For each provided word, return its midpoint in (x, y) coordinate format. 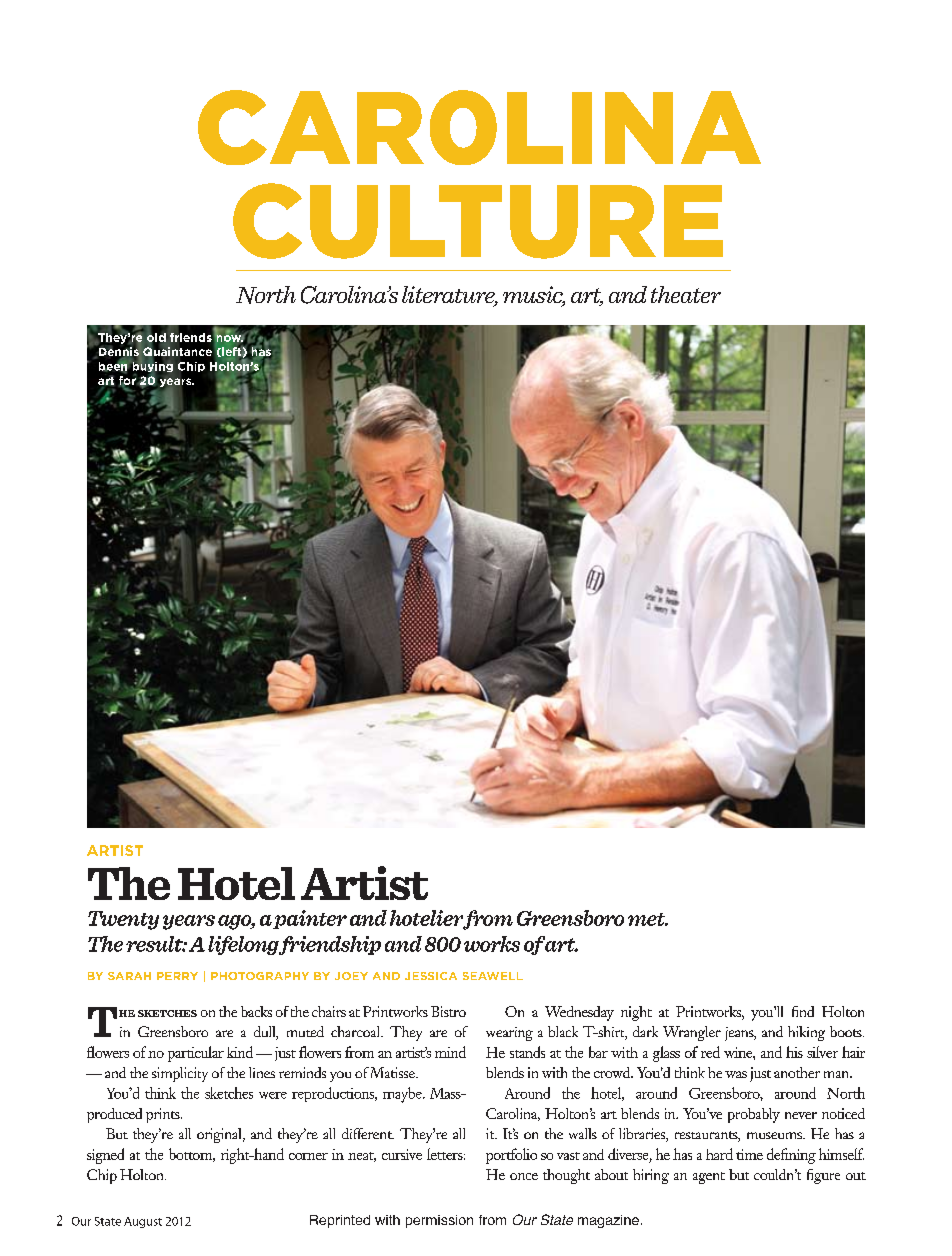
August (143, 1222)
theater (686, 294)
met (648, 919)
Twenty (123, 920)
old (156, 337)
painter (310, 919)
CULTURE (478, 221)
